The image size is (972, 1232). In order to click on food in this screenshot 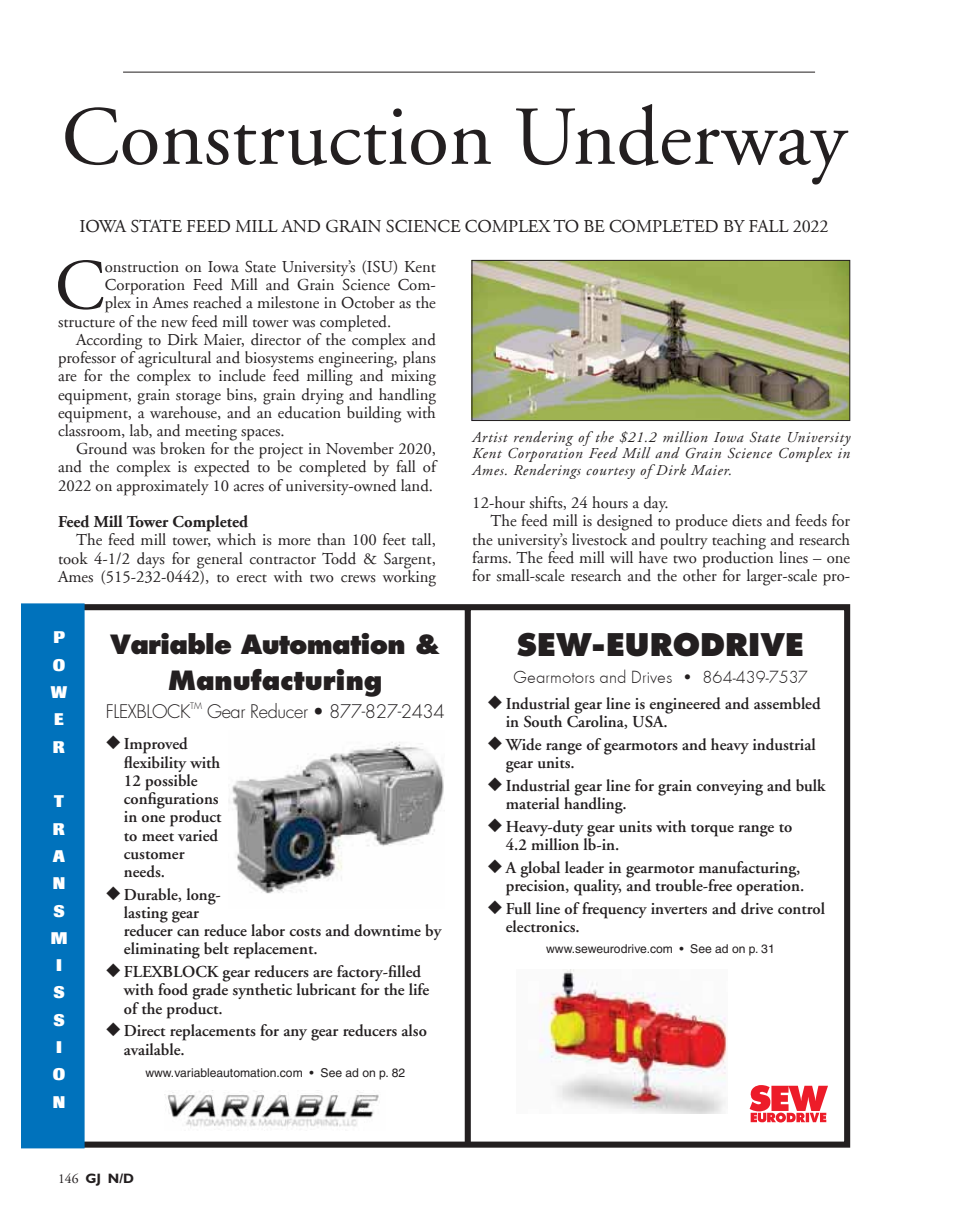, I will do `click(173, 989)`.
